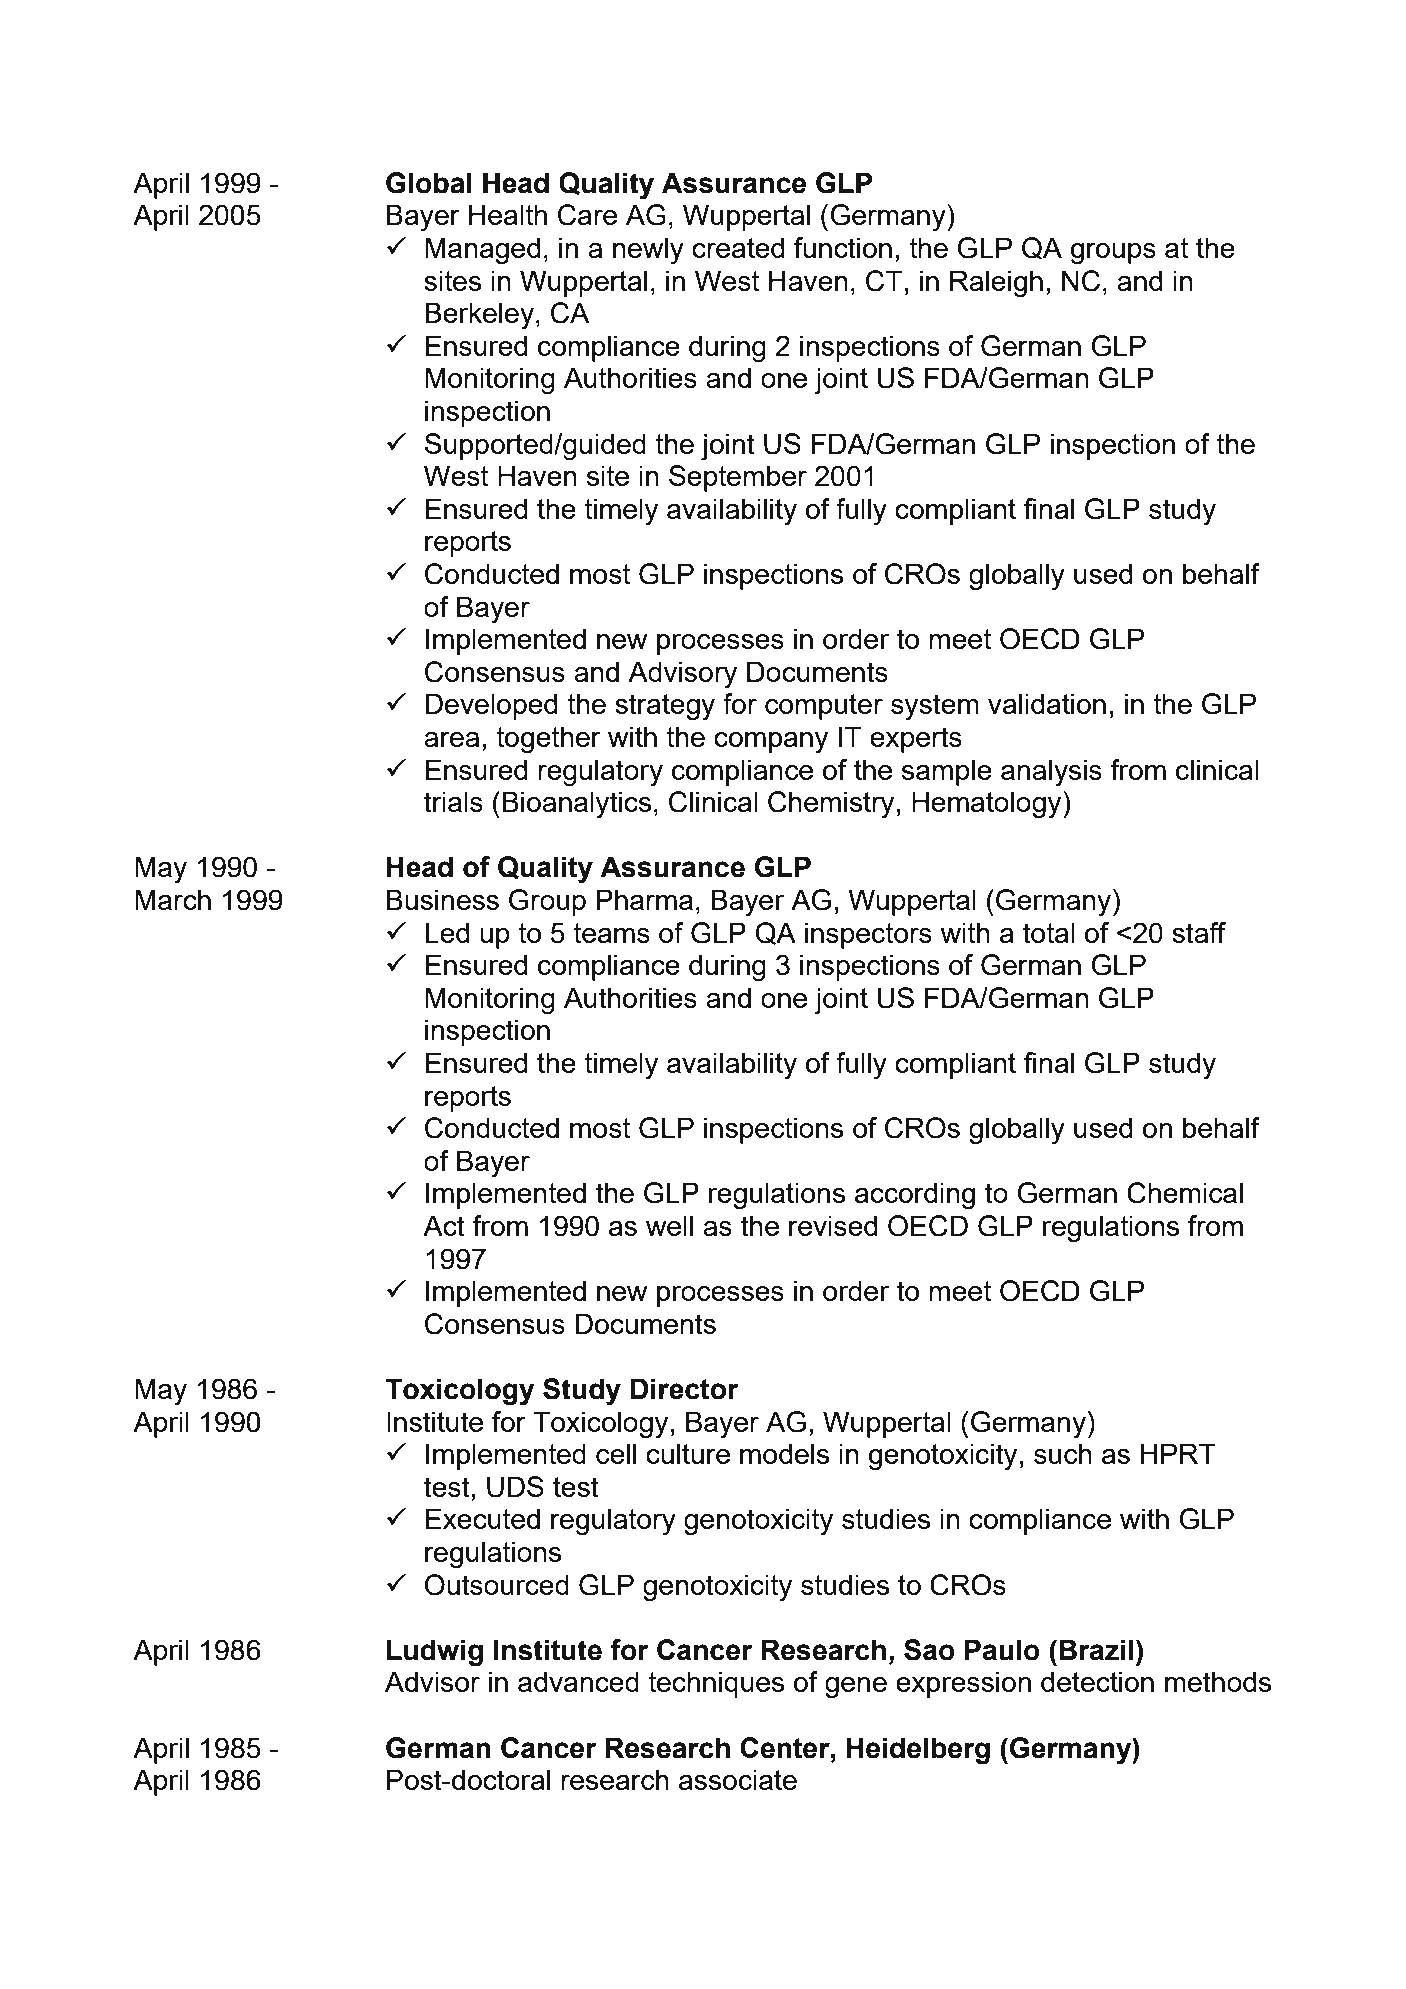  Describe the element at coordinates (1049, 932) in the screenshot. I see `total` at that location.
